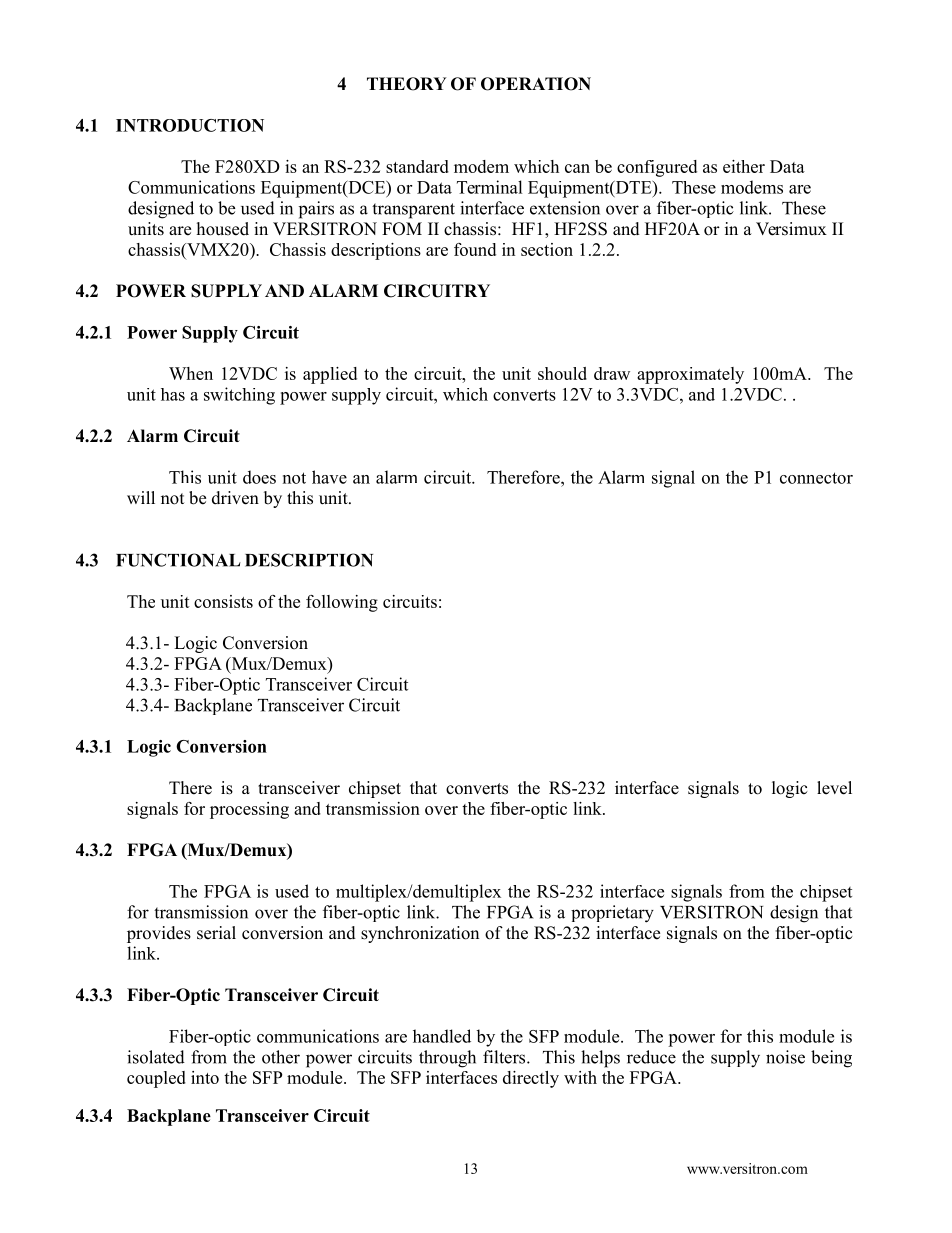 The image size is (952, 1233). What do you see at coordinates (342, 603) in the page?
I see `following` at bounding box center [342, 603].
